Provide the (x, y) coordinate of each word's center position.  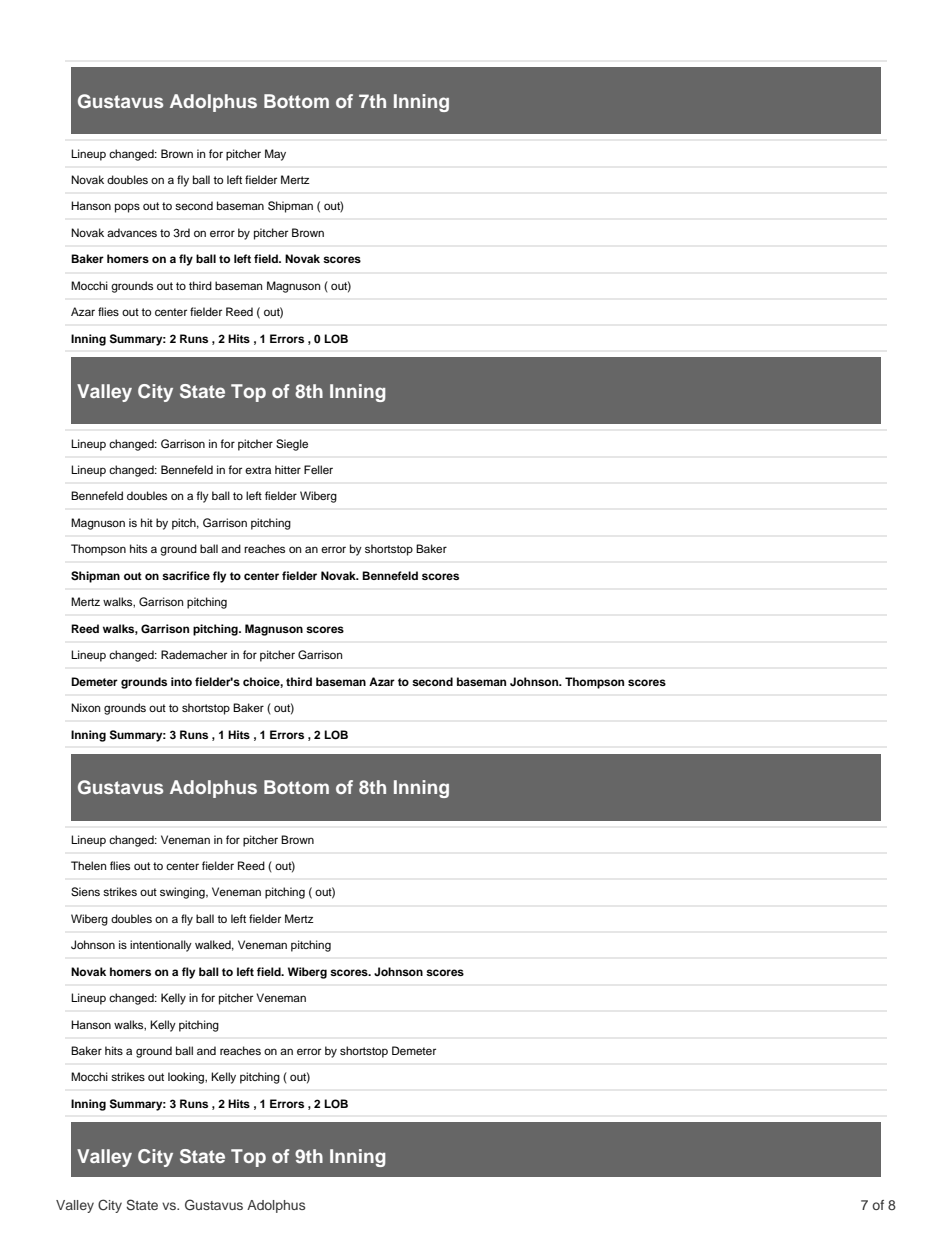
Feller (318, 469)
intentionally (161, 946)
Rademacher (194, 654)
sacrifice (186, 575)
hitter (288, 469)
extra (258, 470)
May (275, 155)
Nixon (85, 707)
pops (127, 208)
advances (132, 232)
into (181, 681)
